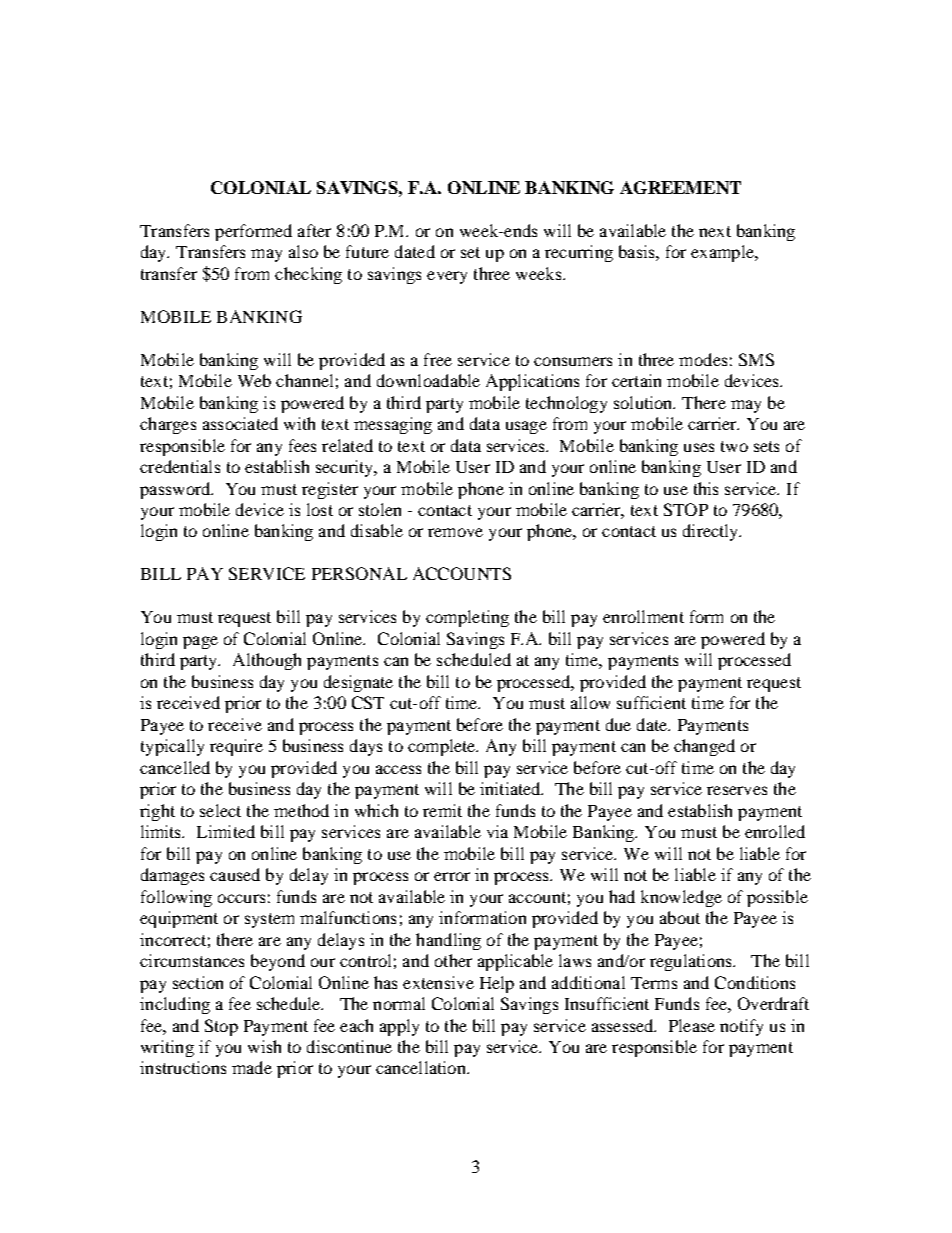  What do you see at coordinates (692, 1025) in the page?
I see `Please` at bounding box center [692, 1025].
